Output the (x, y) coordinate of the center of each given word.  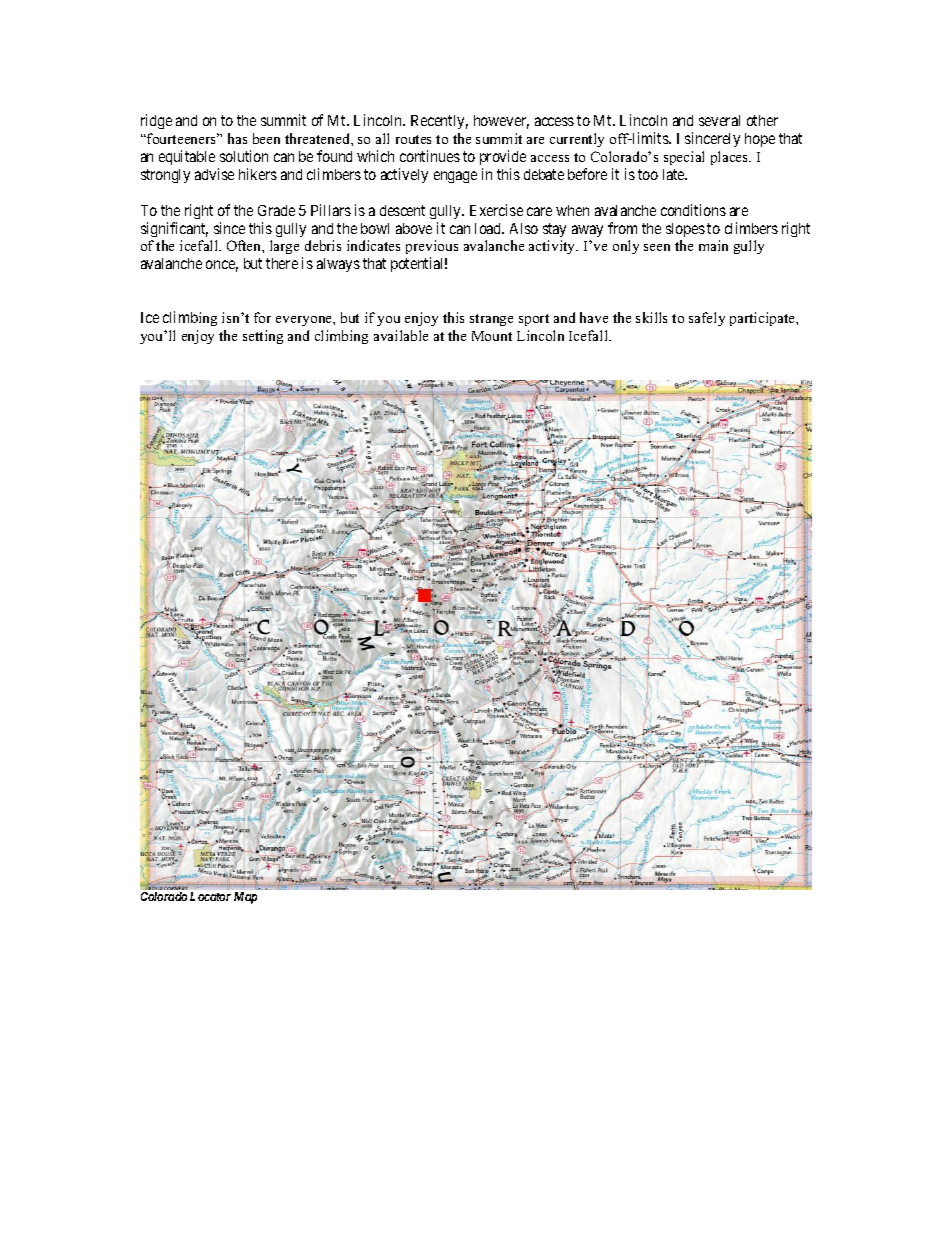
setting (263, 337)
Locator (210, 896)
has (237, 138)
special (684, 158)
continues (430, 156)
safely (707, 319)
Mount (492, 336)
